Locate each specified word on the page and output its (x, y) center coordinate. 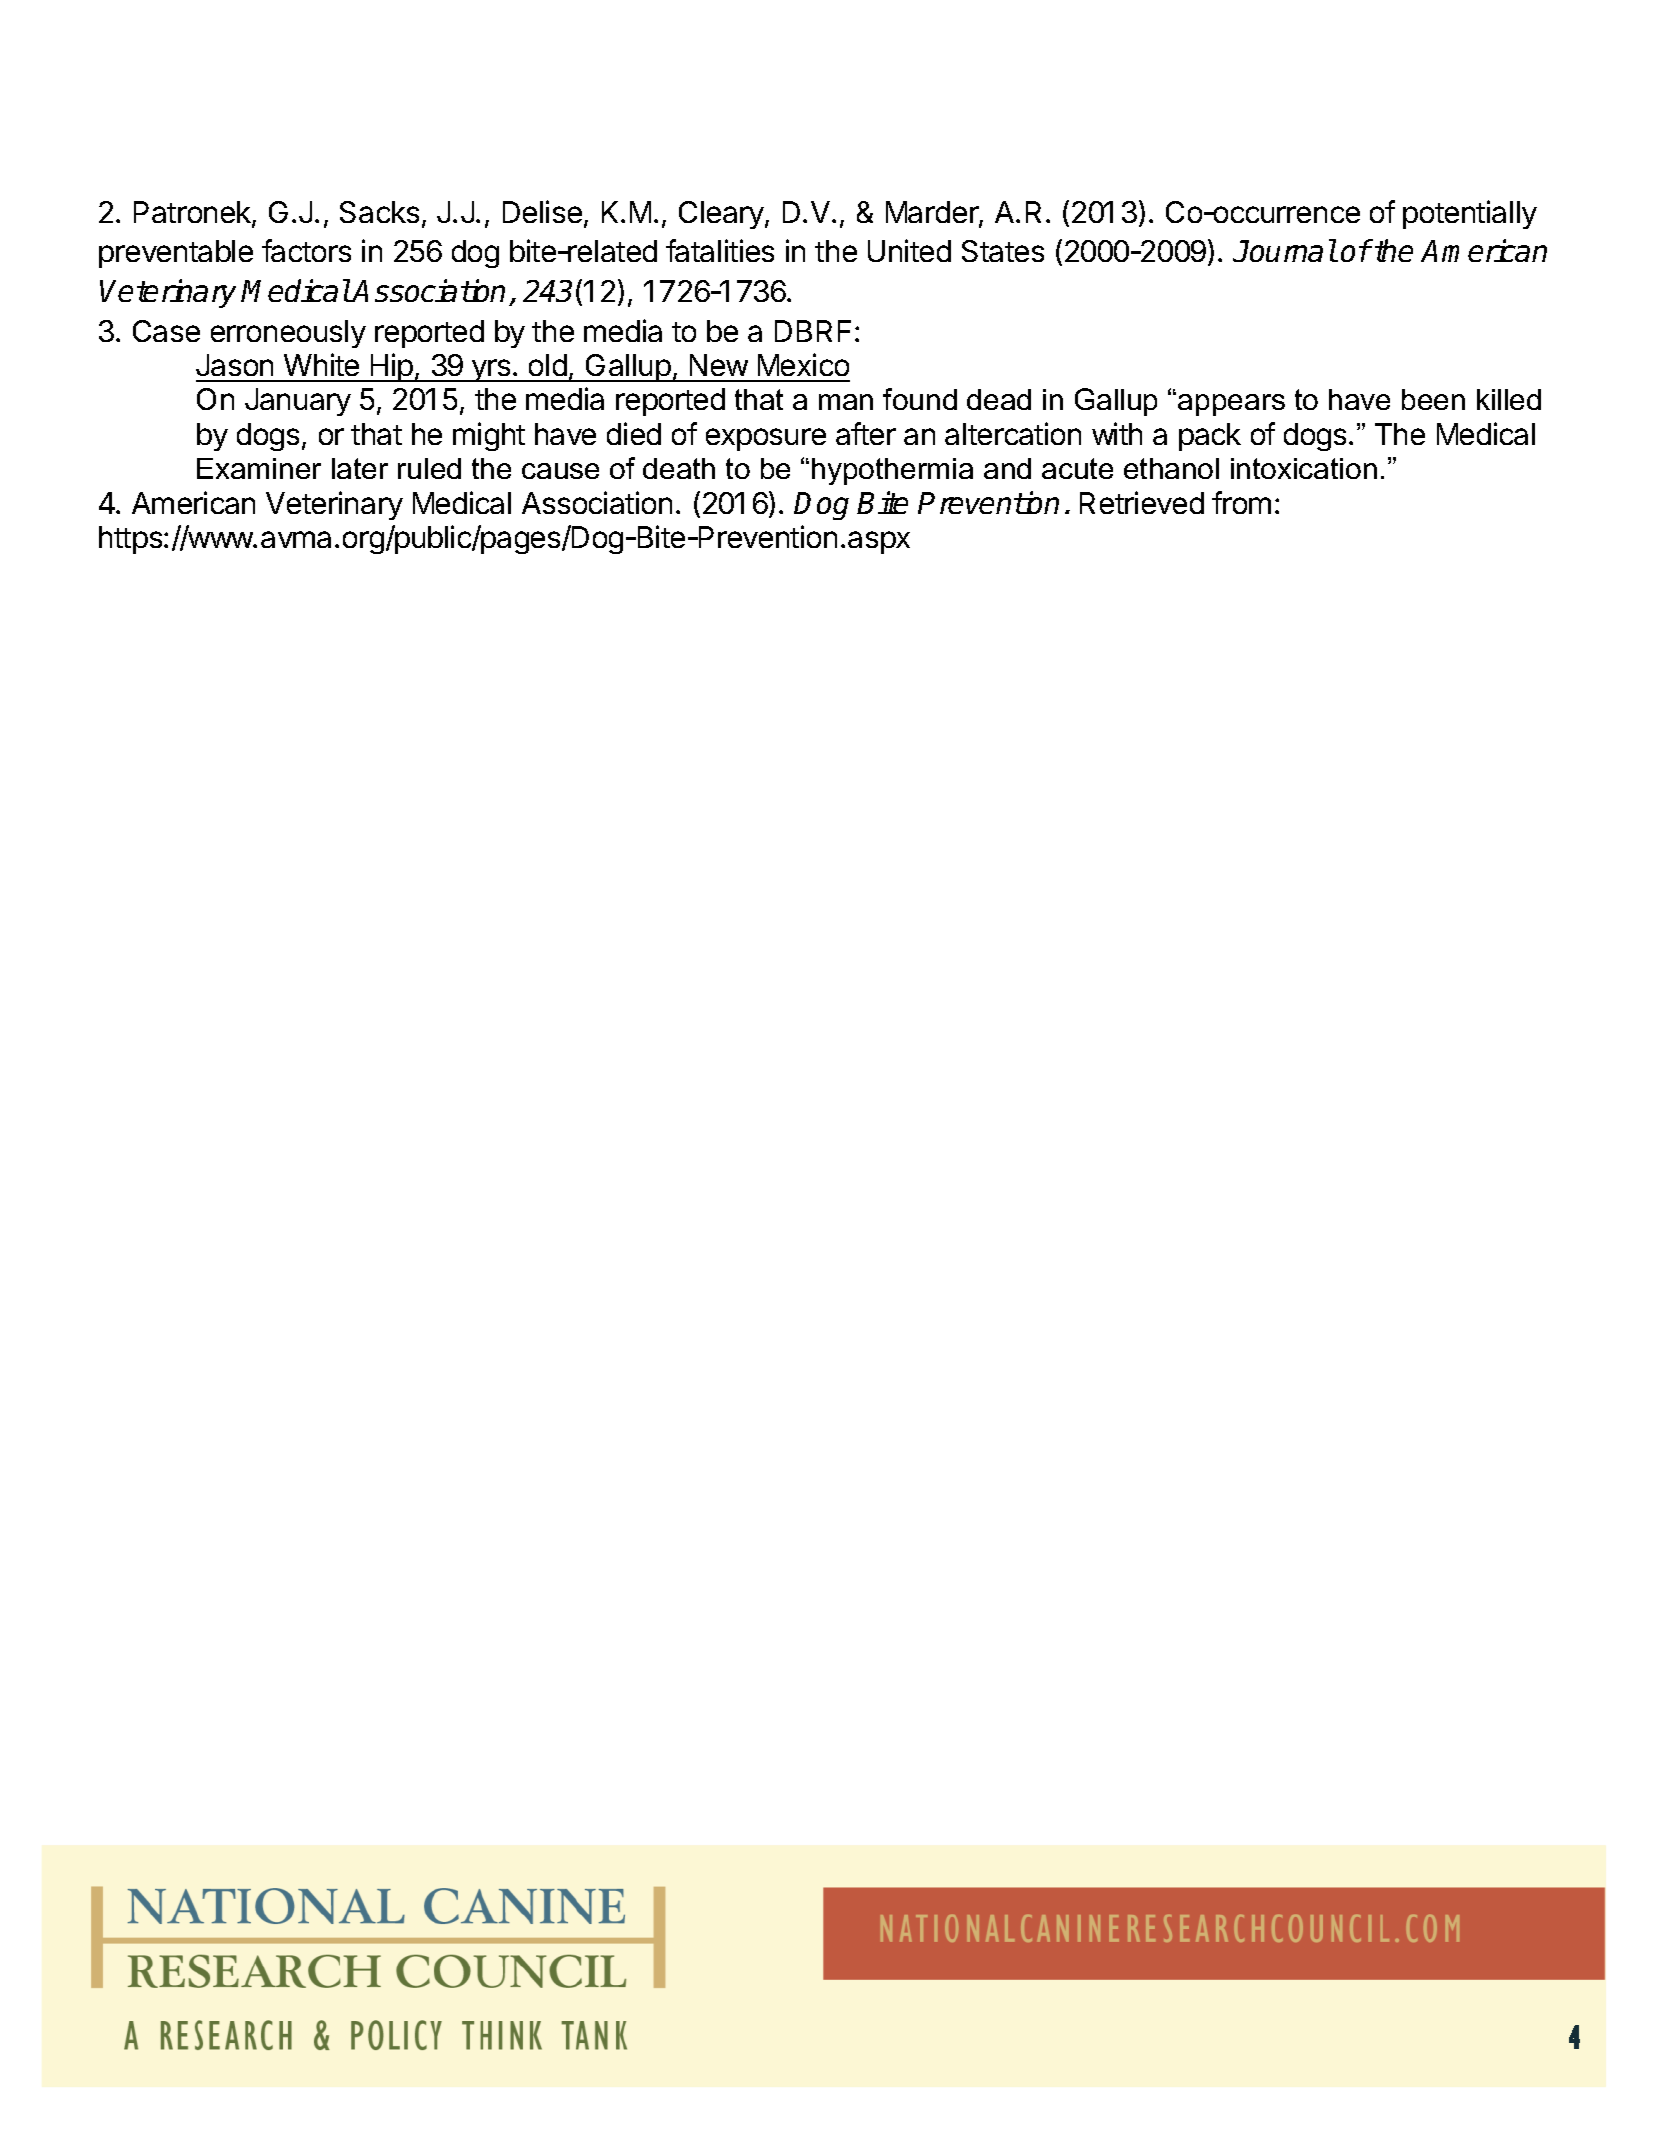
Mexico (803, 364)
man (846, 402)
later (360, 468)
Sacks (379, 212)
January (298, 402)
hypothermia (892, 471)
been (1433, 399)
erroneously (288, 334)
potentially (1470, 214)
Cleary (722, 215)
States (1003, 251)
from (1241, 502)
